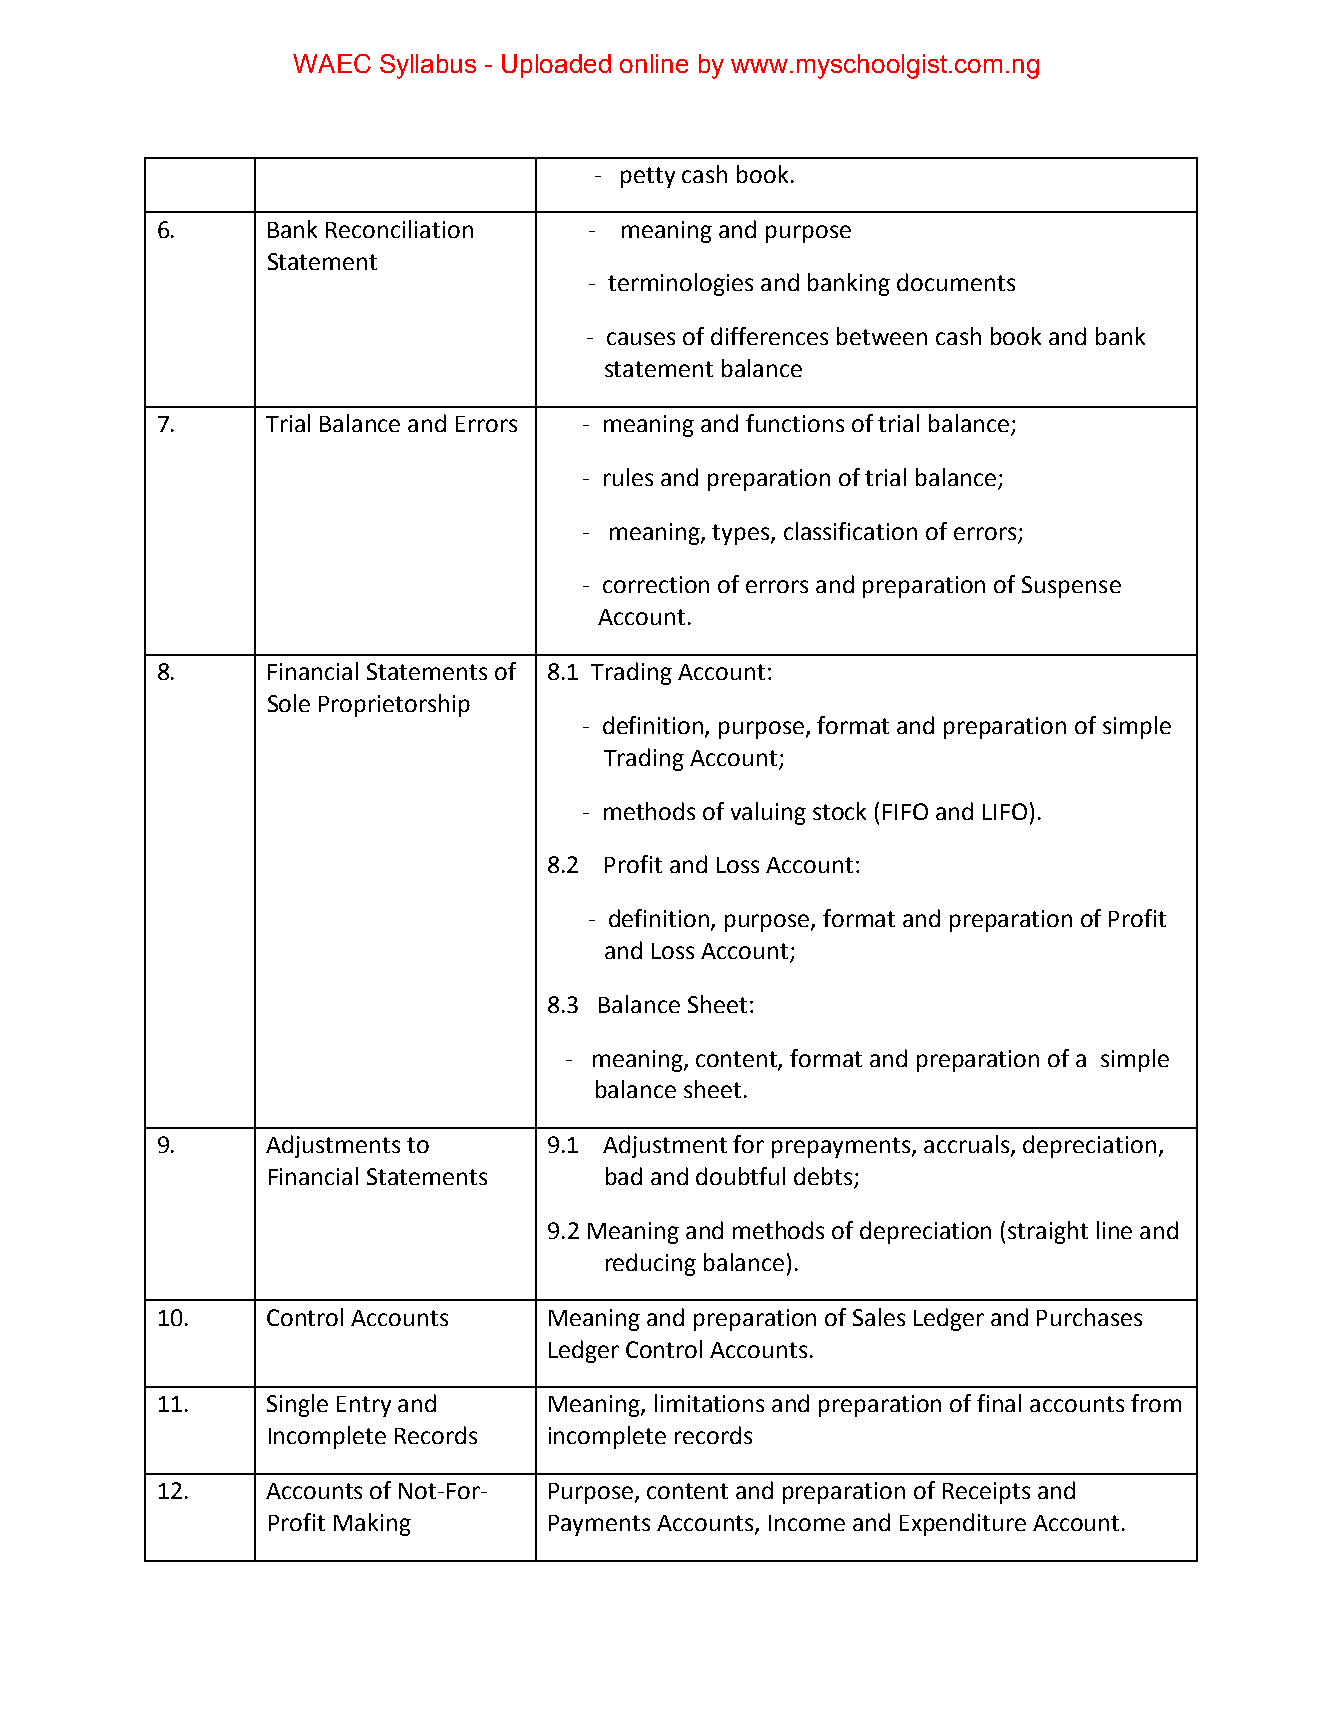 The height and width of the screenshot is (1727, 1334). What do you see at coordinates (624, 1176) in the screenshot?
I see `bad` at bounding box center [624, 1176].
